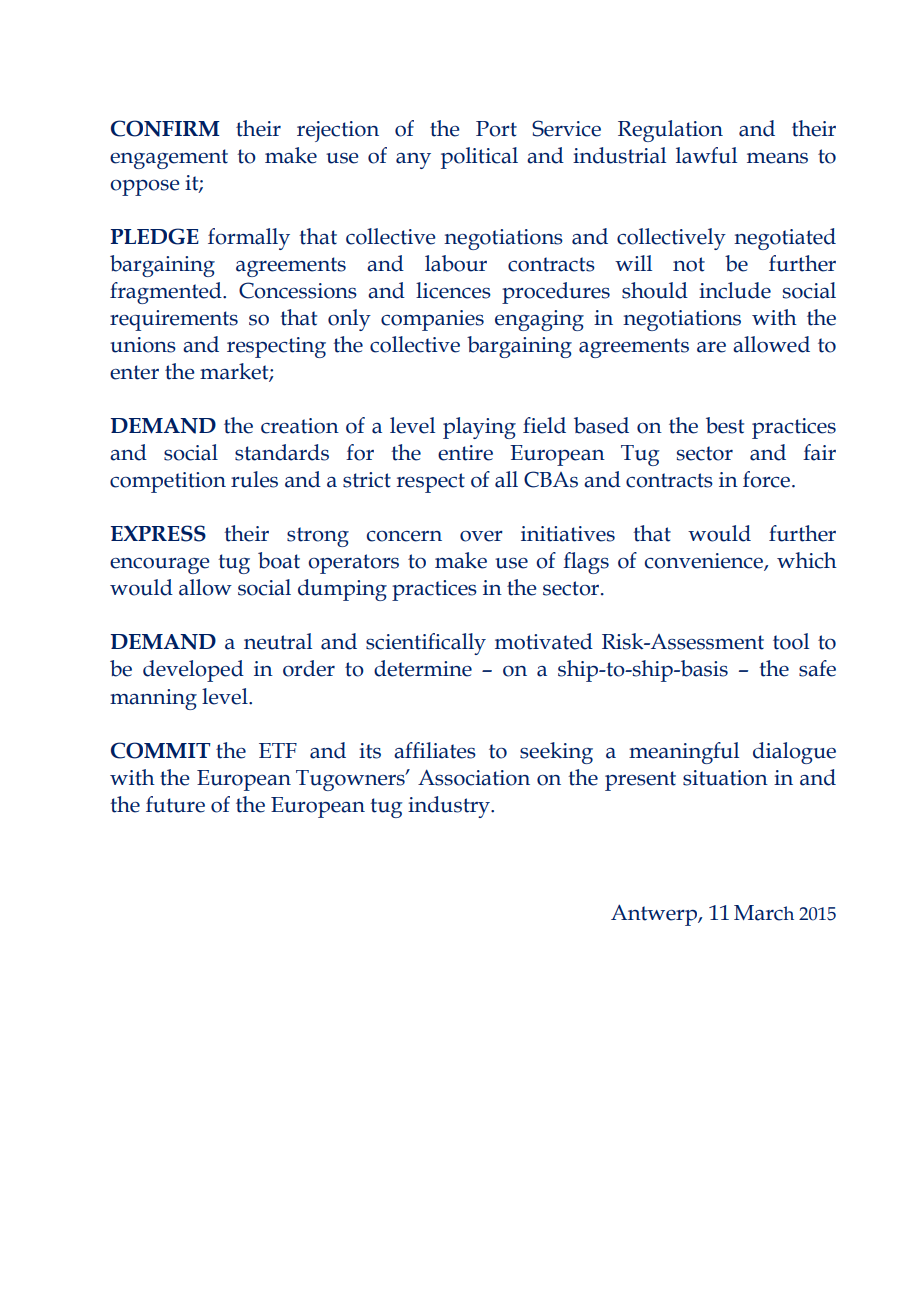  Describe the element at coordinates (254, 479) in the screenshot. I see `rules` at that location.
